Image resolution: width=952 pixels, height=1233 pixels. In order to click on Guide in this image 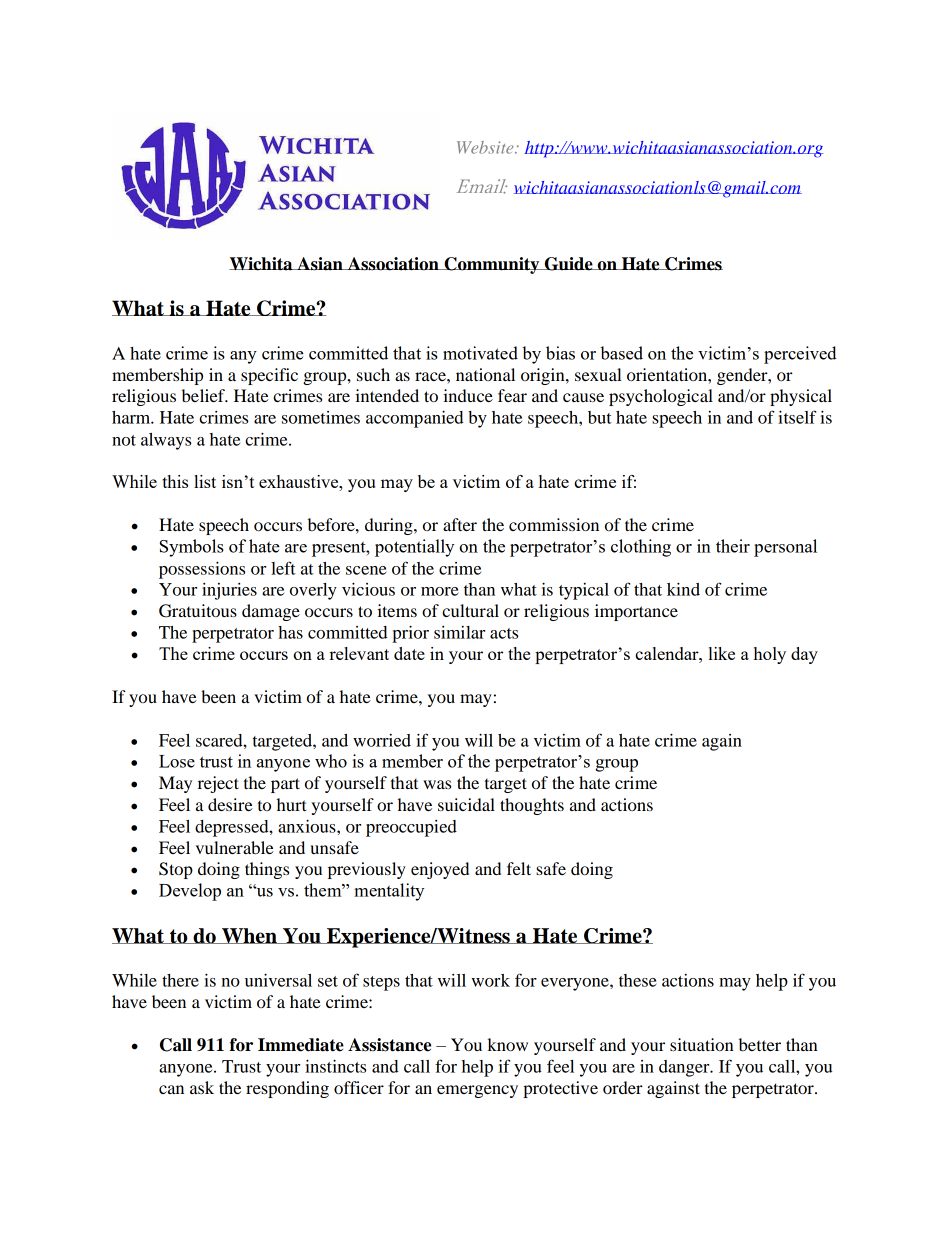, I will do `click(568, 264)`.
